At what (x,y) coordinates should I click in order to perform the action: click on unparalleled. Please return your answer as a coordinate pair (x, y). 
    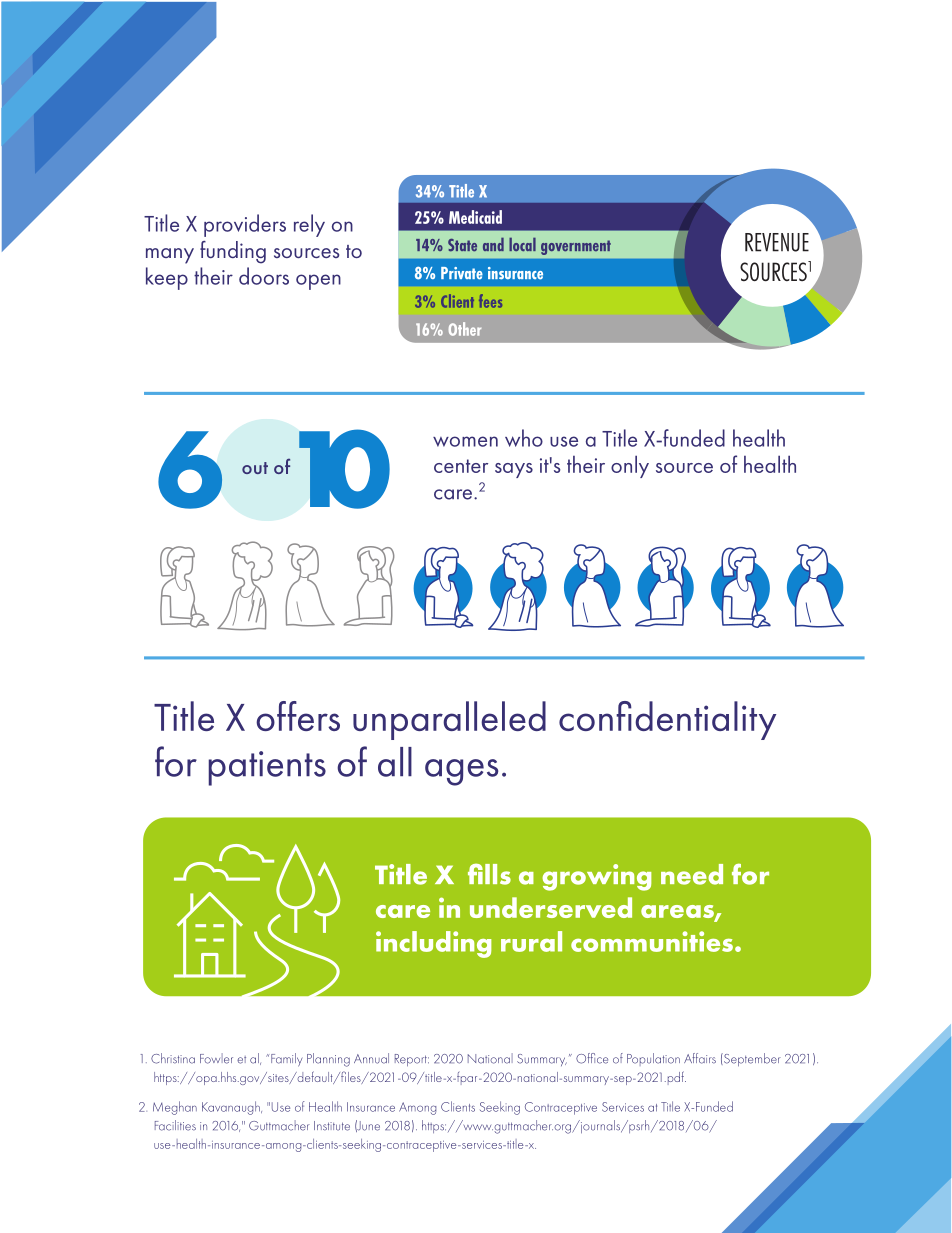
    Looking at the image, I should click on (449, 720).
